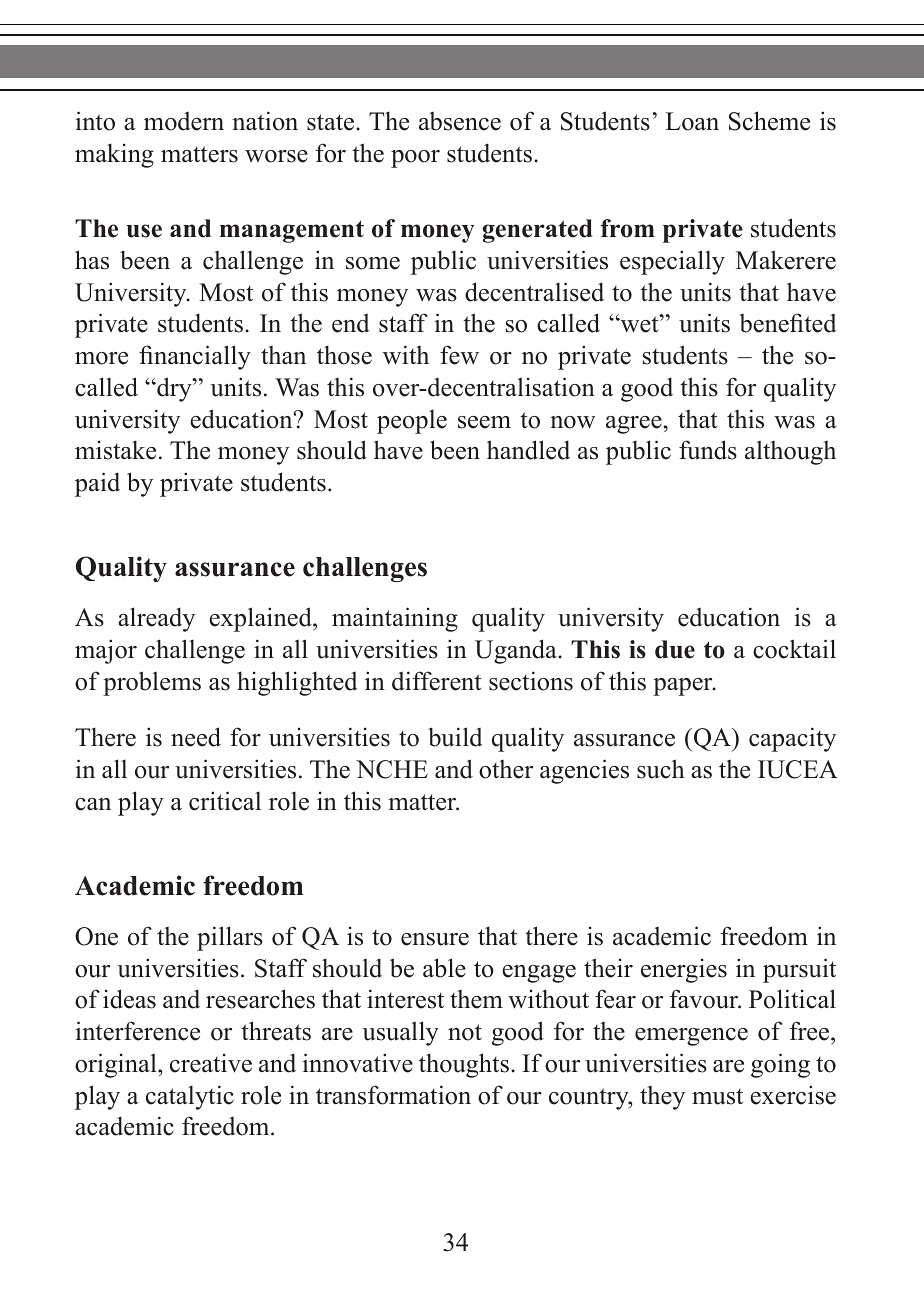 The image size is (924, 1311). I want to click on modern, so click(184, 121).
